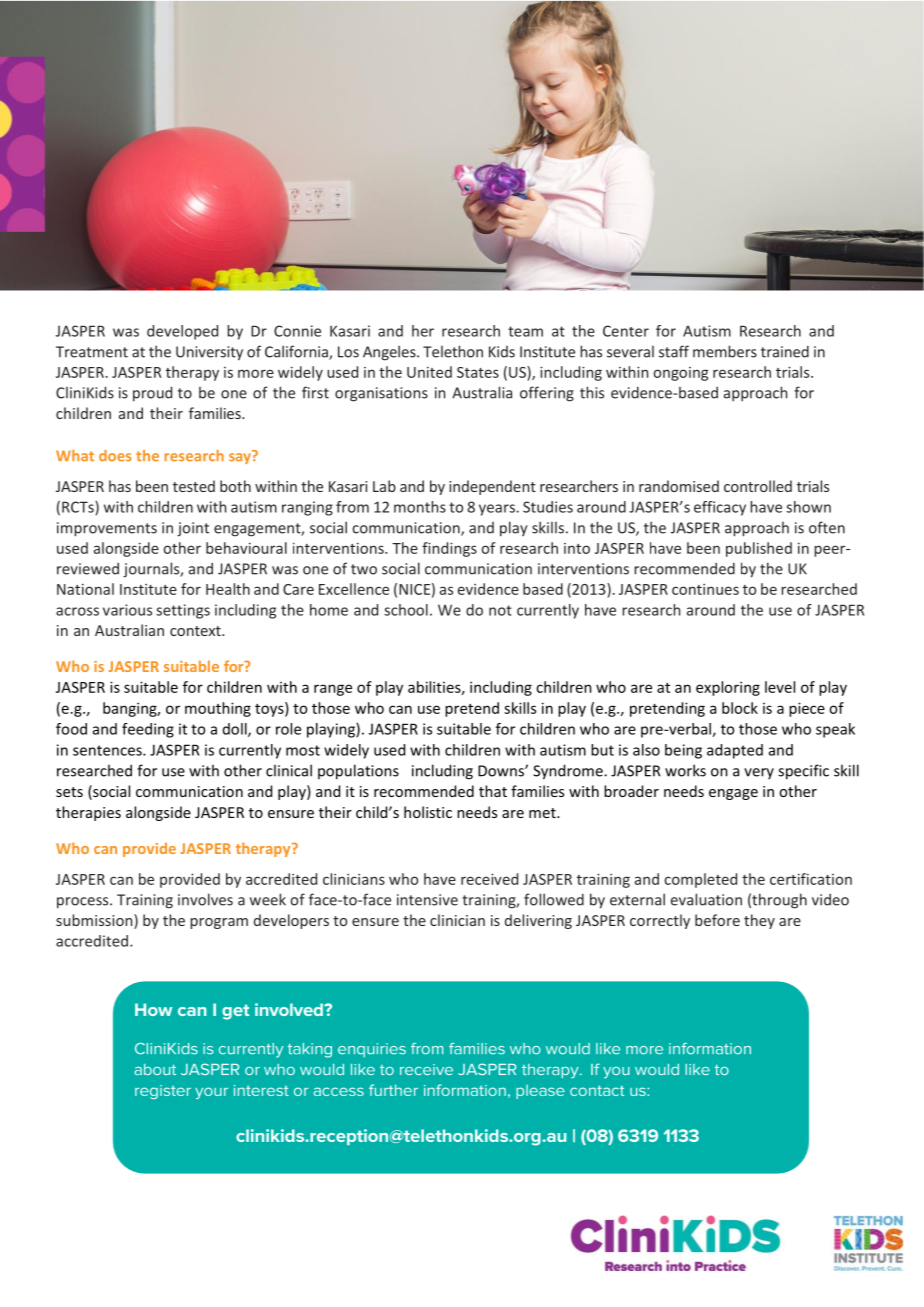  I want to click on published, so click(759, 549).
